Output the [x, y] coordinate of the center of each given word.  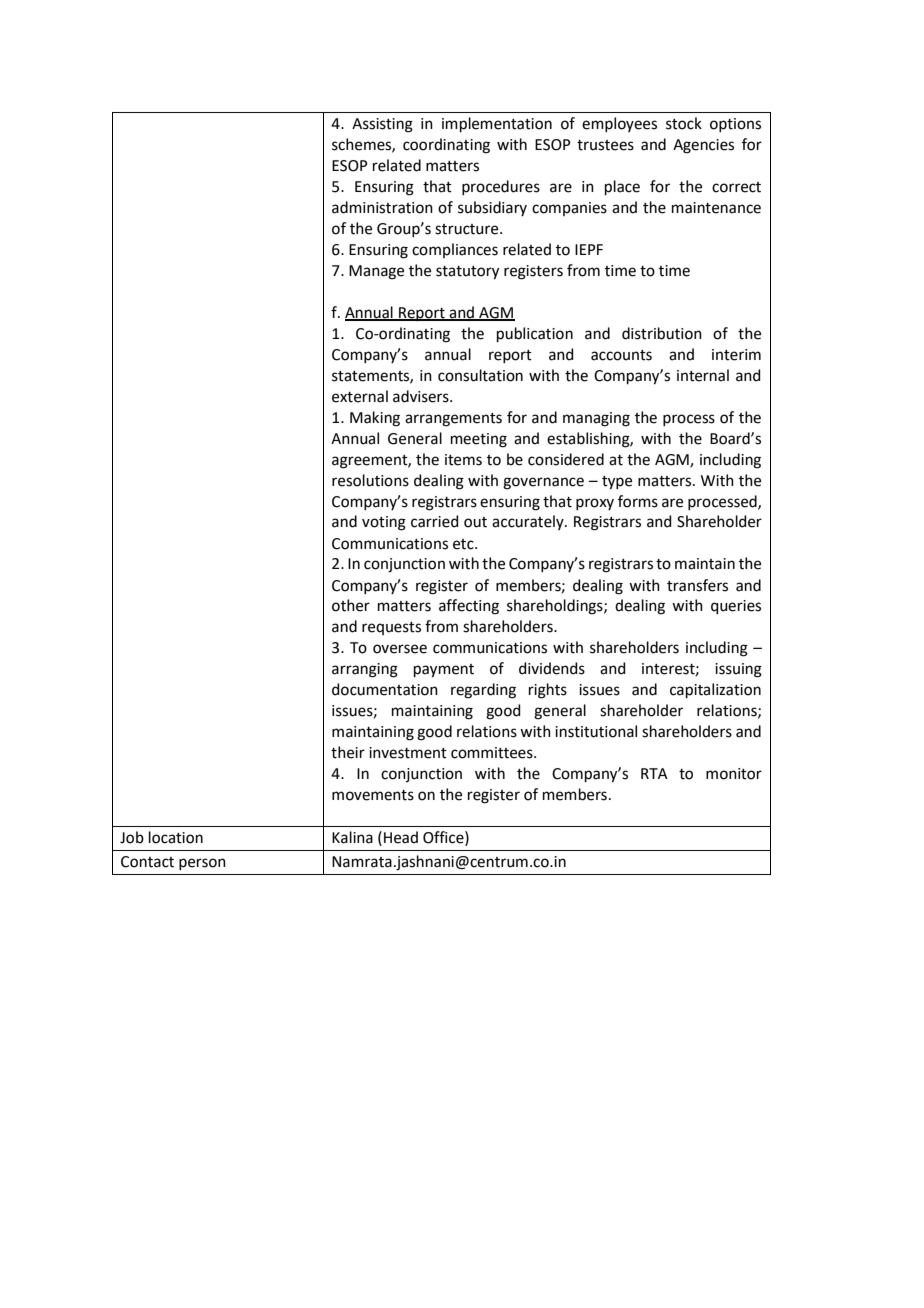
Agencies [703, 146]
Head [401, 837]
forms [638, 501]
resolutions [370, 480]
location [176, 837]
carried [435, 521]
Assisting [382, 125]
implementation [497, 124]
